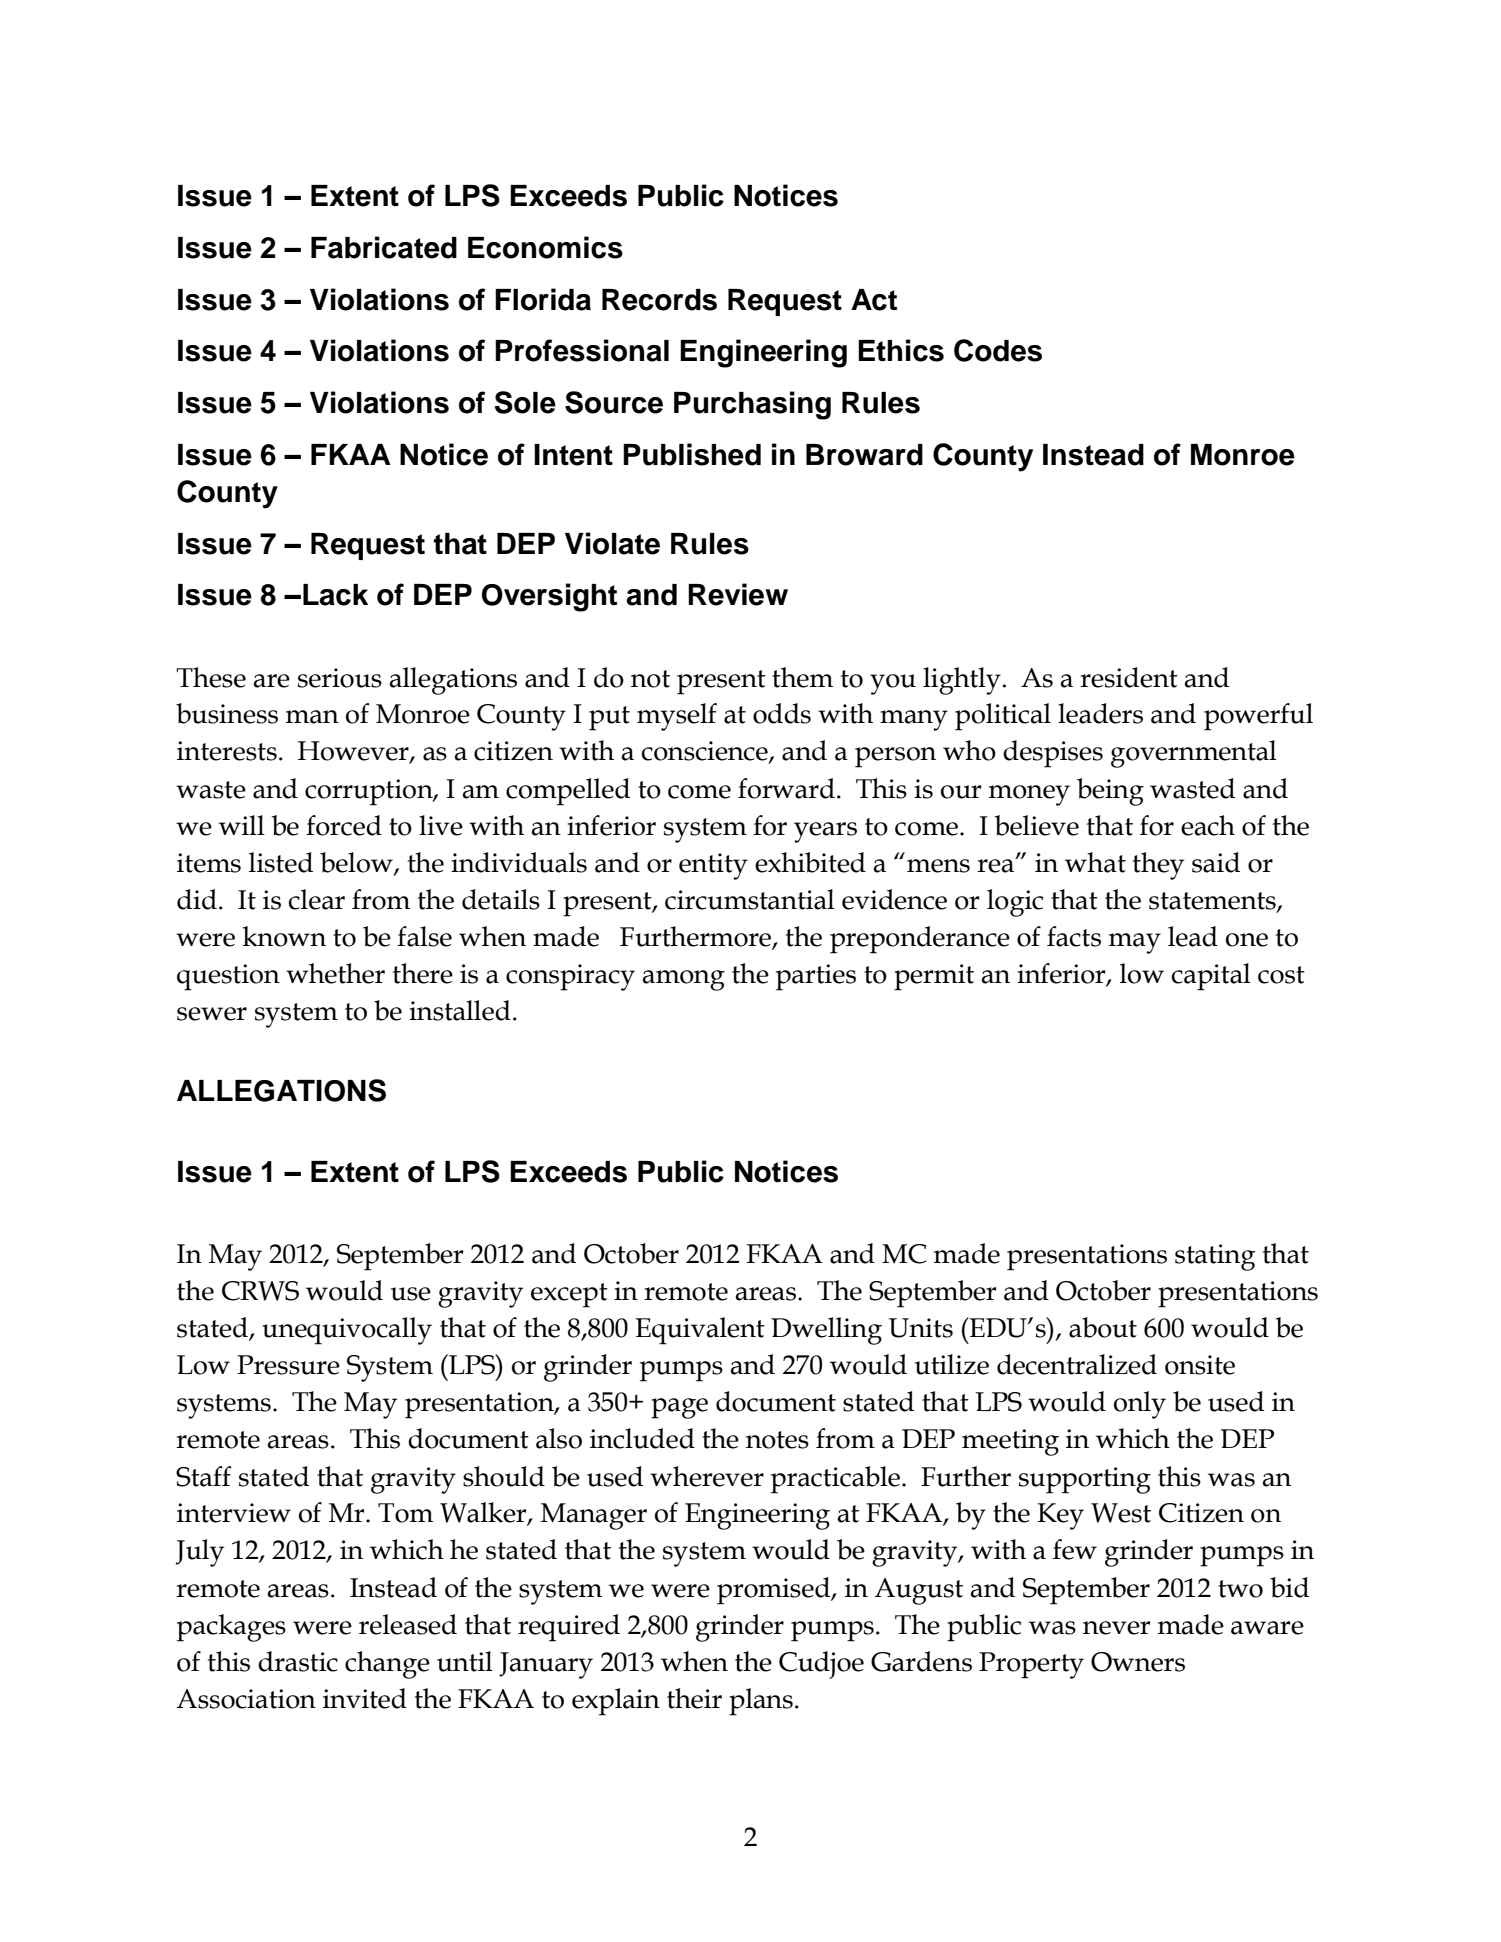  I want to click on unequivocally, so click(347, 1331).
